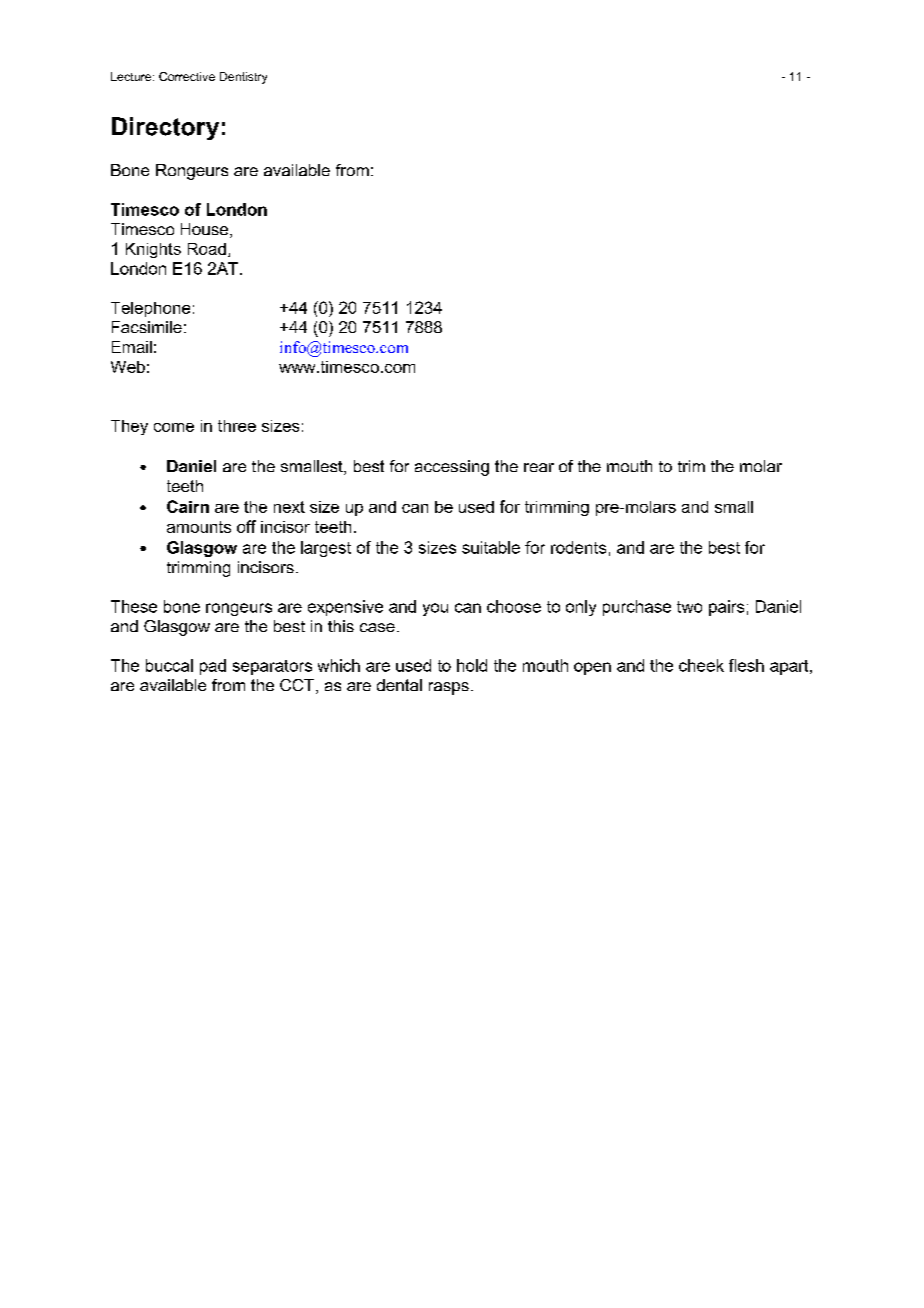 Image resolution: width=924 pixels, height=1308 pixels. Describe the element at coordinates (213, 667) in the screenshot. I see `pad` at that location.
